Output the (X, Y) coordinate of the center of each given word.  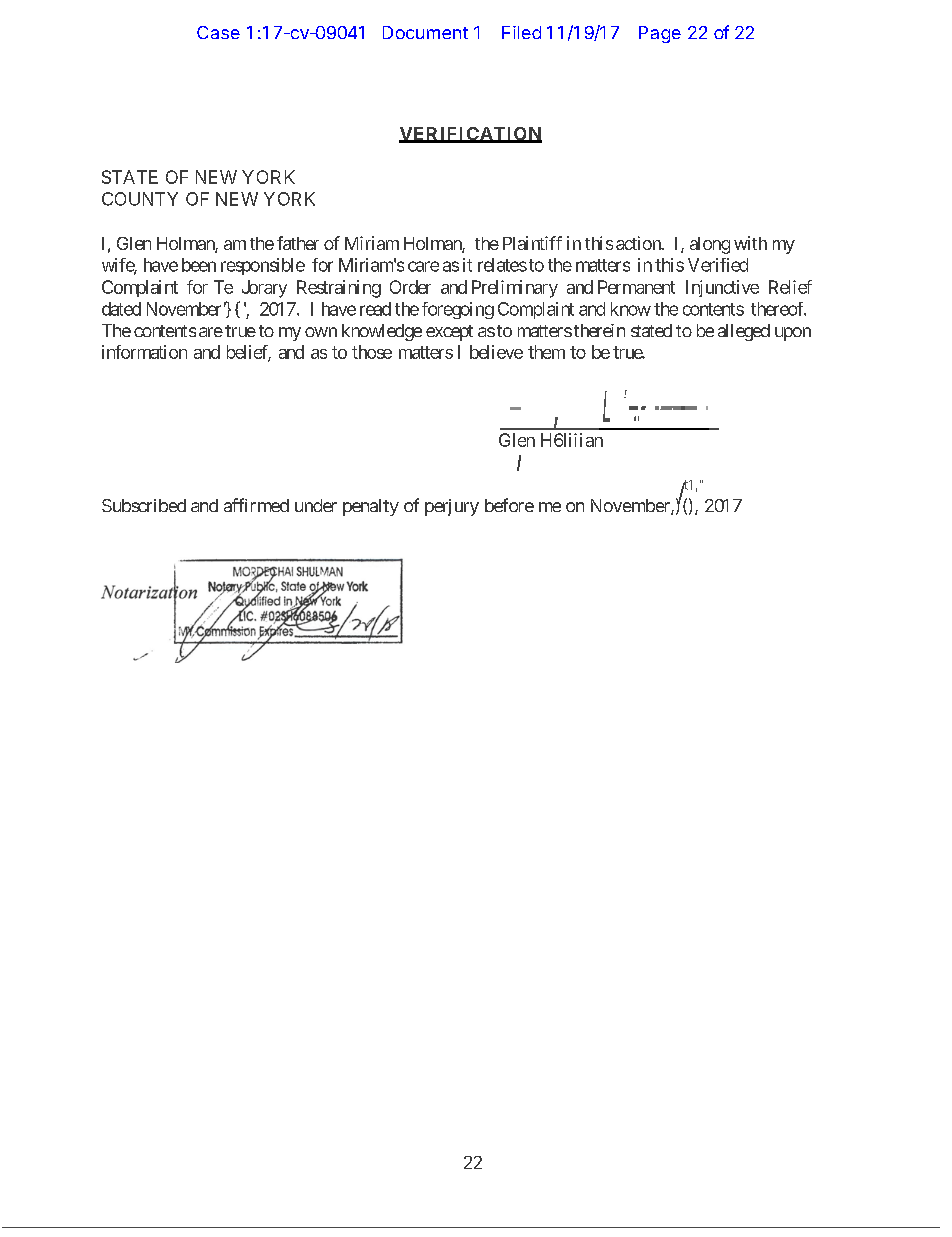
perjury (452, 507)
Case (218, 32)
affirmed (256, 505)
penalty (371, 507)
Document (425, 32)
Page (660, 34)
